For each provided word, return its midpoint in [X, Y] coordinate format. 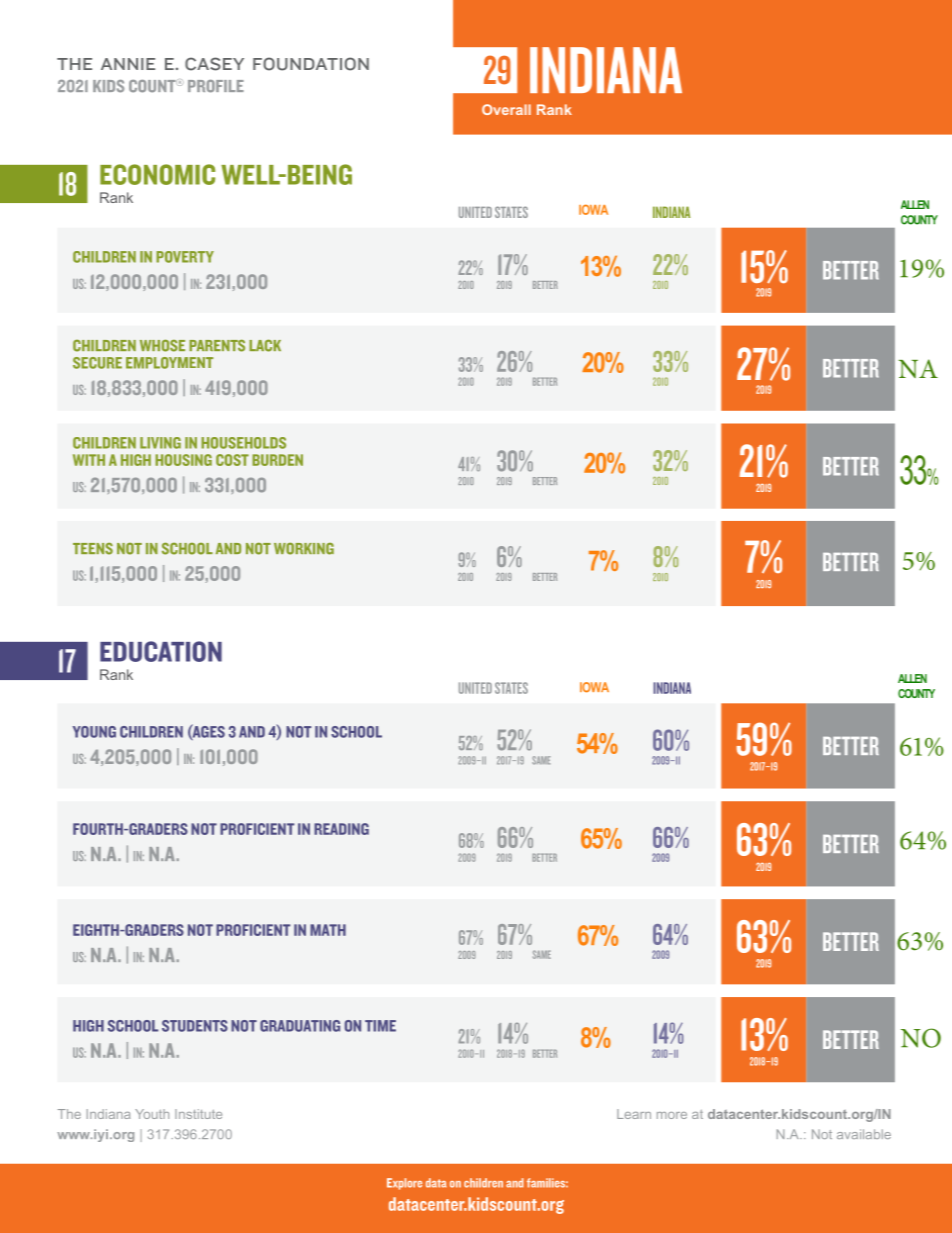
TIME [380, 1026]
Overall [506, 109]
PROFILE [216, 86]
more [672, 1115]
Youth [152, 1114]
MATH [328, 930]
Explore [404, 1184]
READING [341, 829]
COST [232, 460]
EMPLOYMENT [169, 363]
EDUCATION [161, 651]
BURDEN [277, 460]
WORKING [304, 548]
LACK [265, 345]
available [864, 1134]
